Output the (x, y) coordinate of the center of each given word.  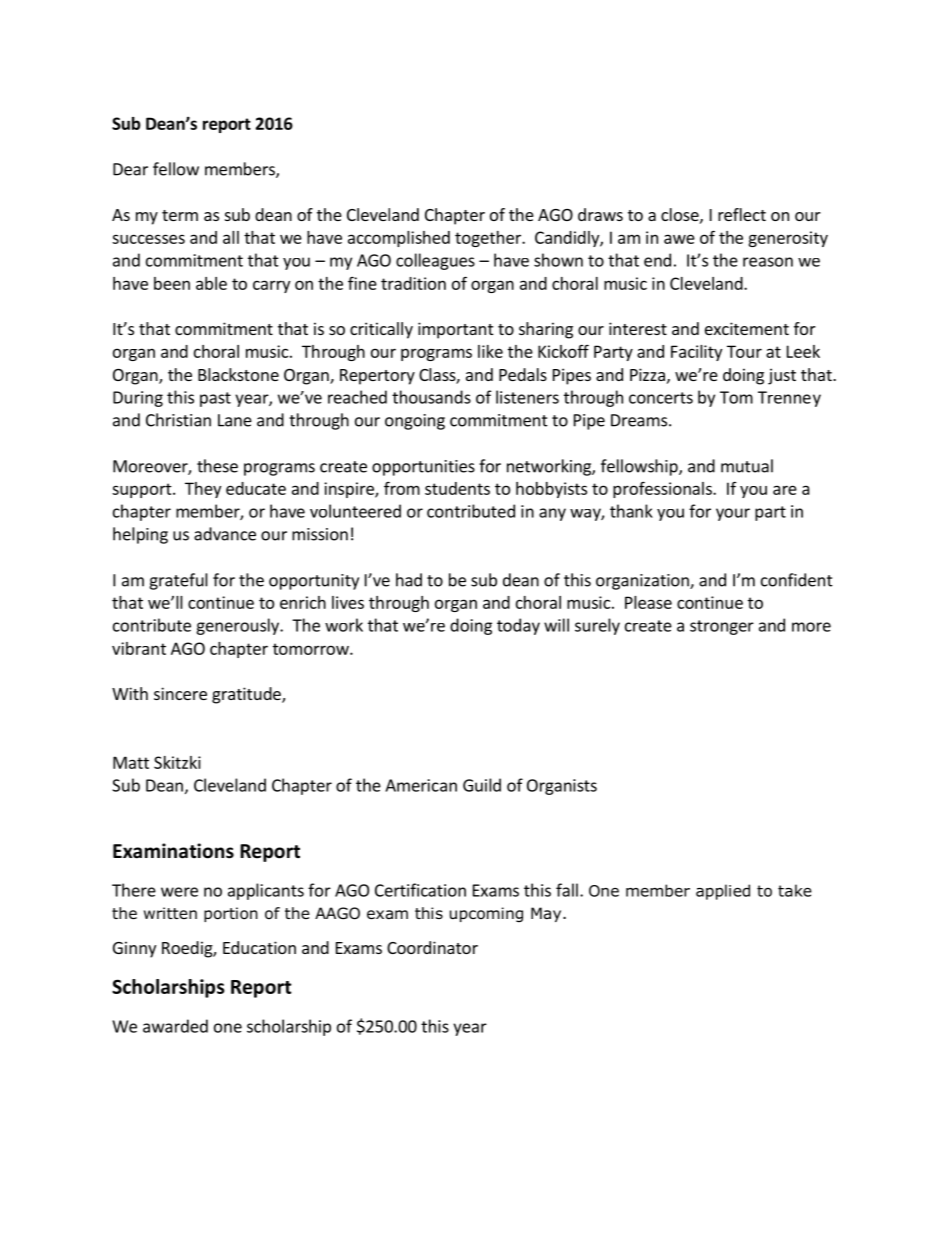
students (457, 488)
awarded (175, 1026)
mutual (747, 466)
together (489, 239)
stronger (722, 627)
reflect (742, 214)
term (180, 215)
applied (723, 892)
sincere (180, 693)
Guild (482, 785)
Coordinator (432, 947)
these (217, 466)
